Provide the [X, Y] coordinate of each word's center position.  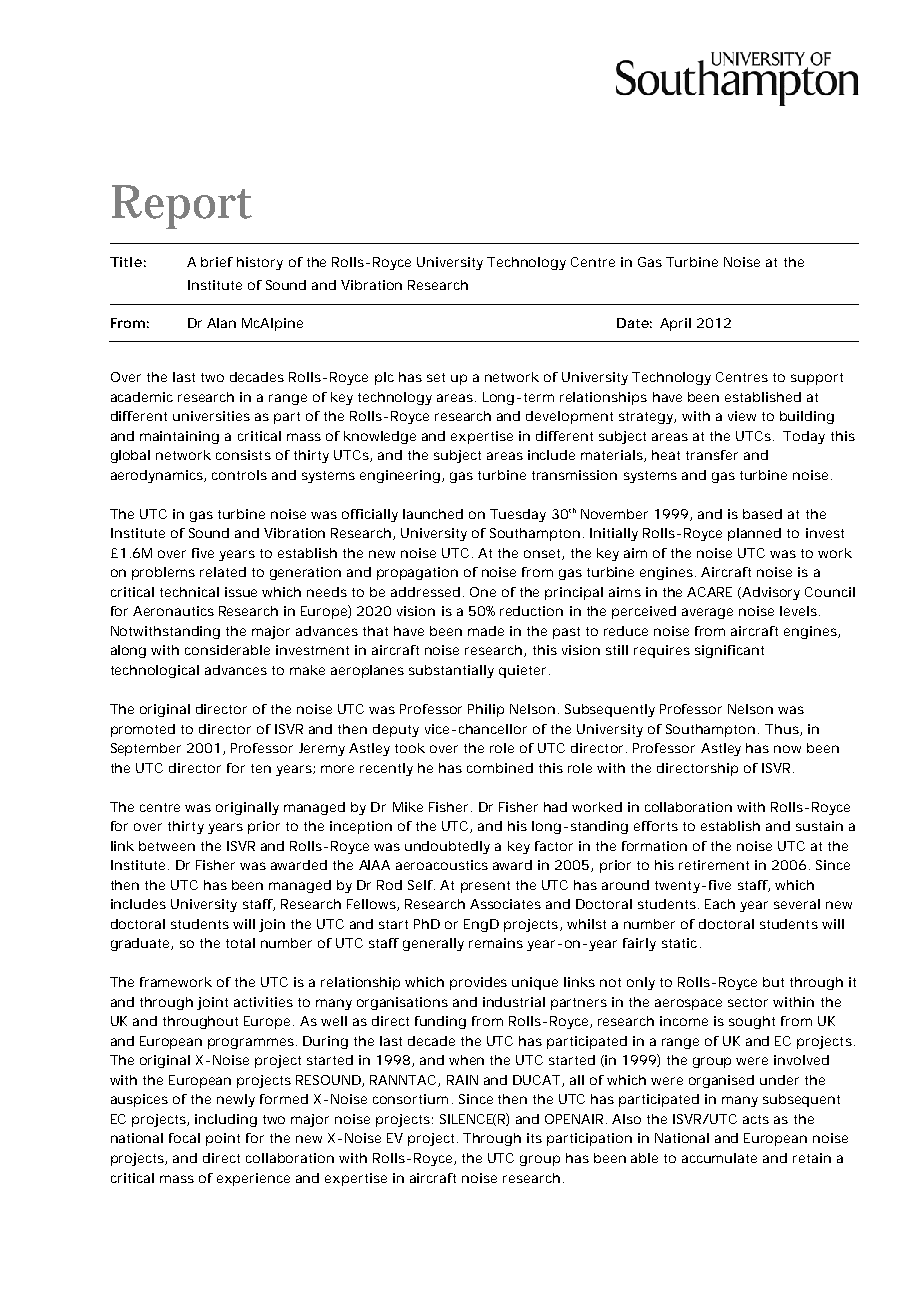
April [675, 324]
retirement [714, 865]
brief [217, 262]
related [223, 572]
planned [754, 534]
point [223, 1139]
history [260, 263]
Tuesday [518, 515]
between [167, 846]
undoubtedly [447, 847]
